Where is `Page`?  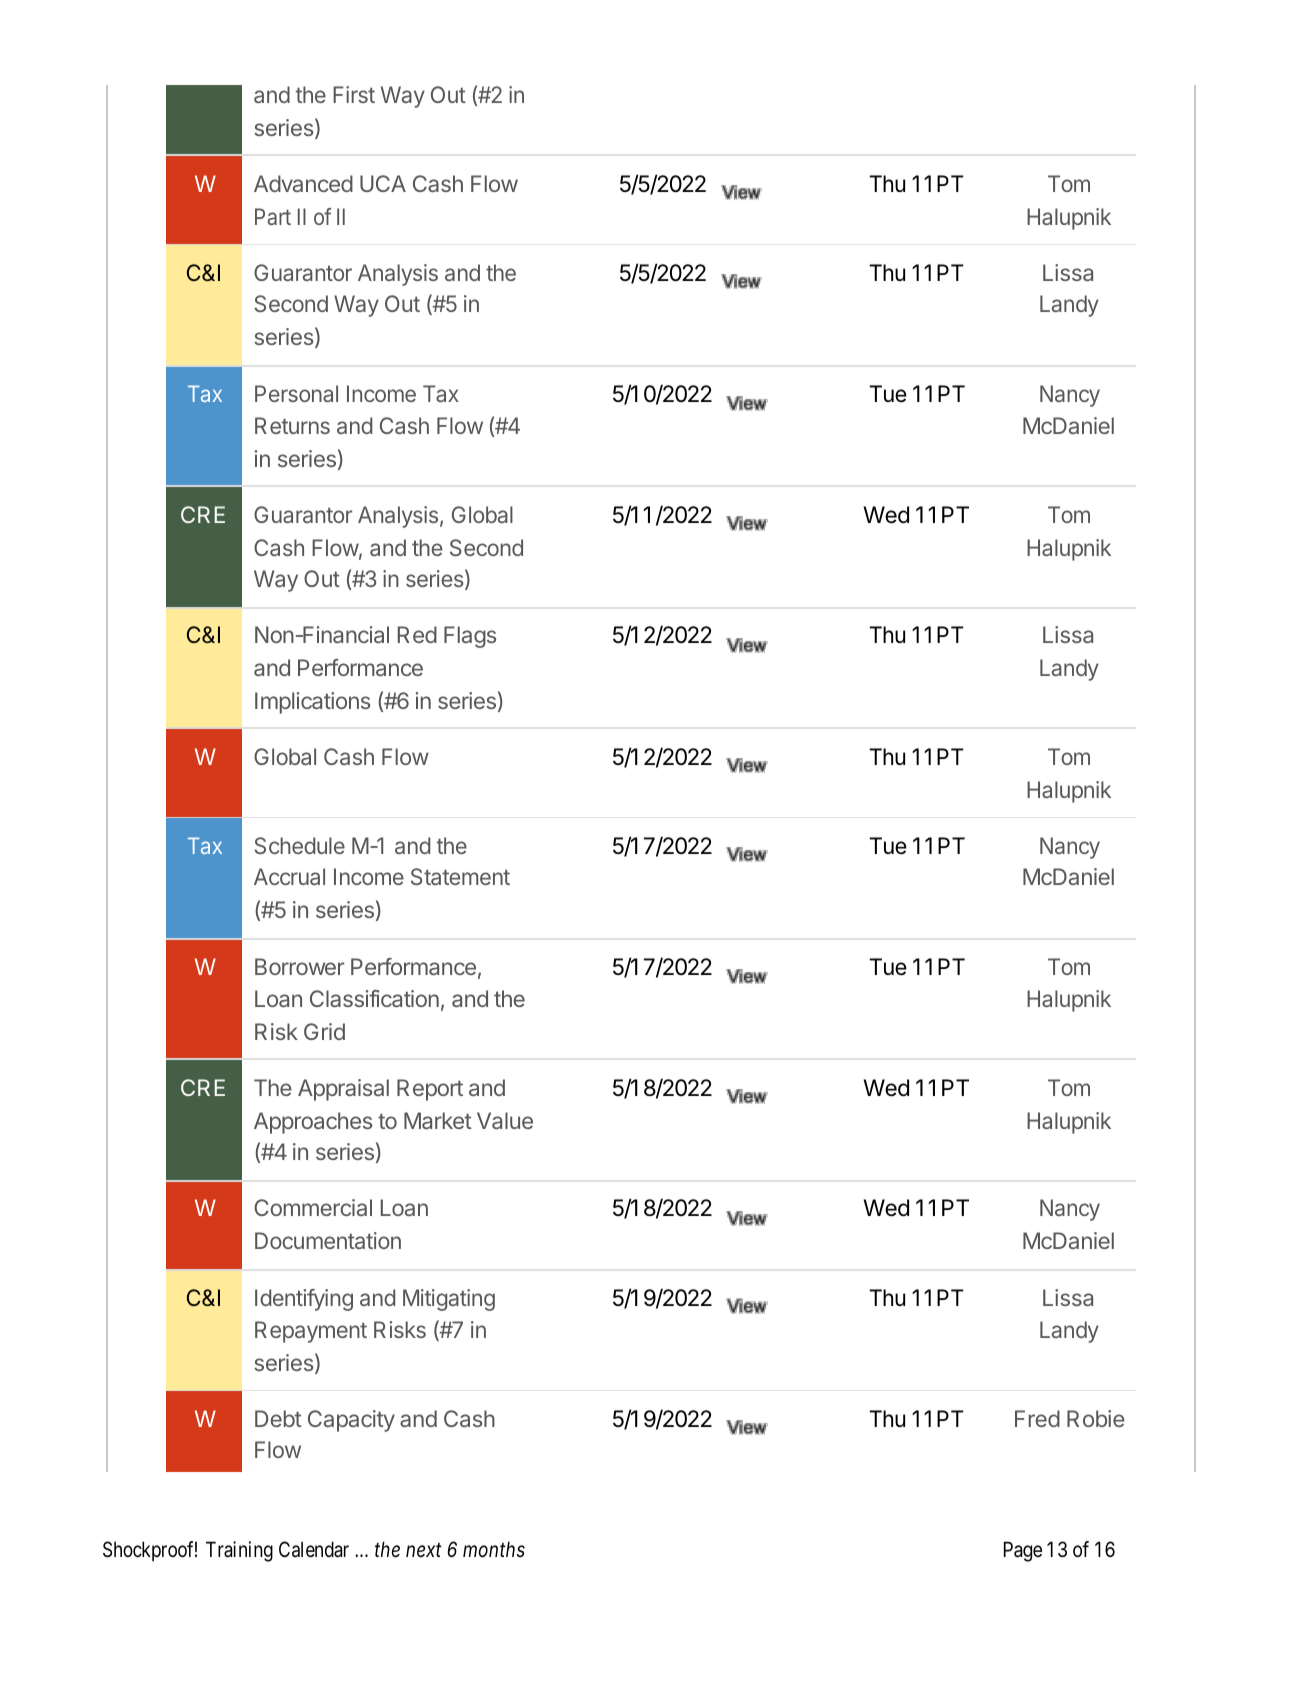
Page is located at coordinates (1023, 1552).
